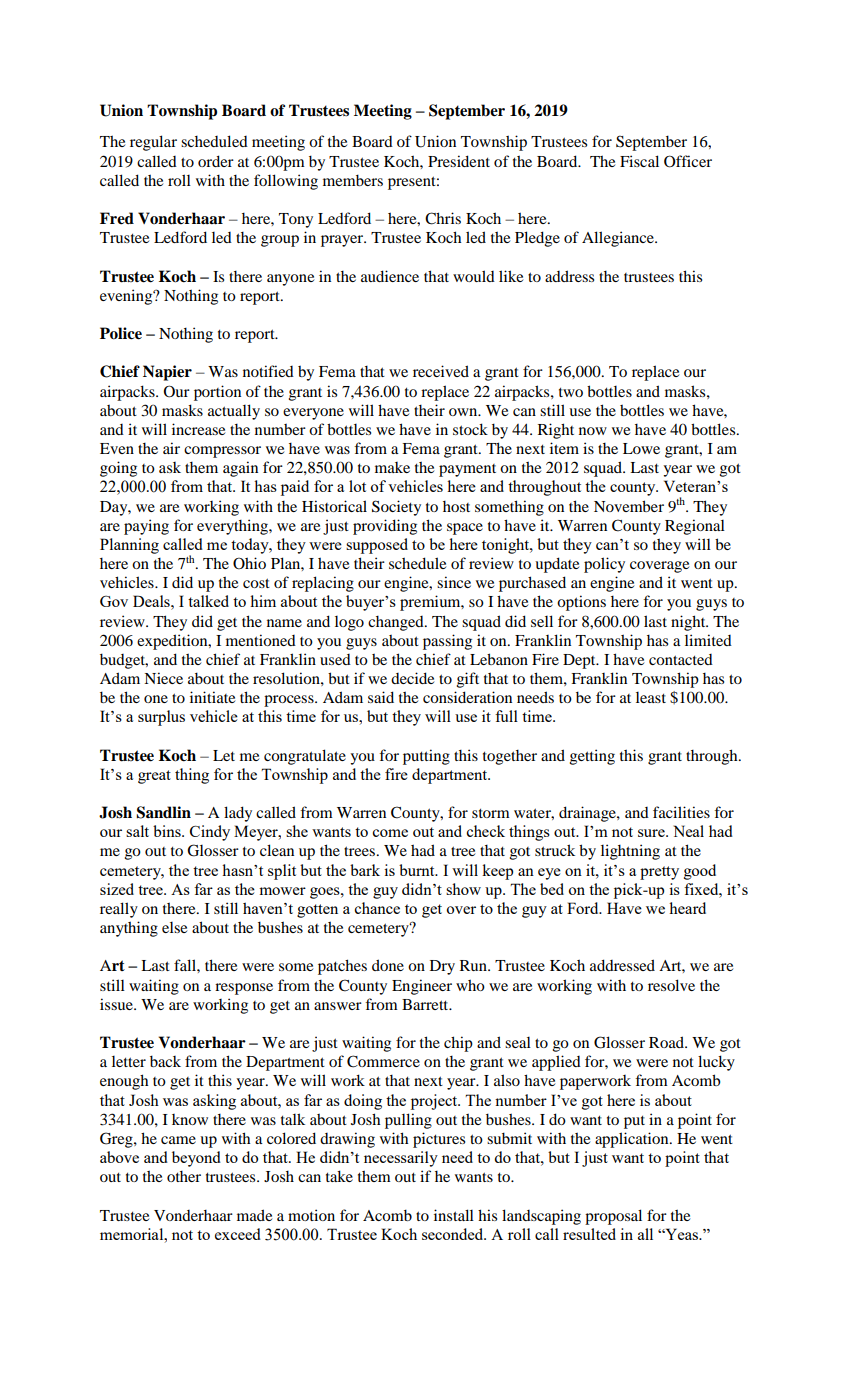  I want to click on least, so click(651, 697).
